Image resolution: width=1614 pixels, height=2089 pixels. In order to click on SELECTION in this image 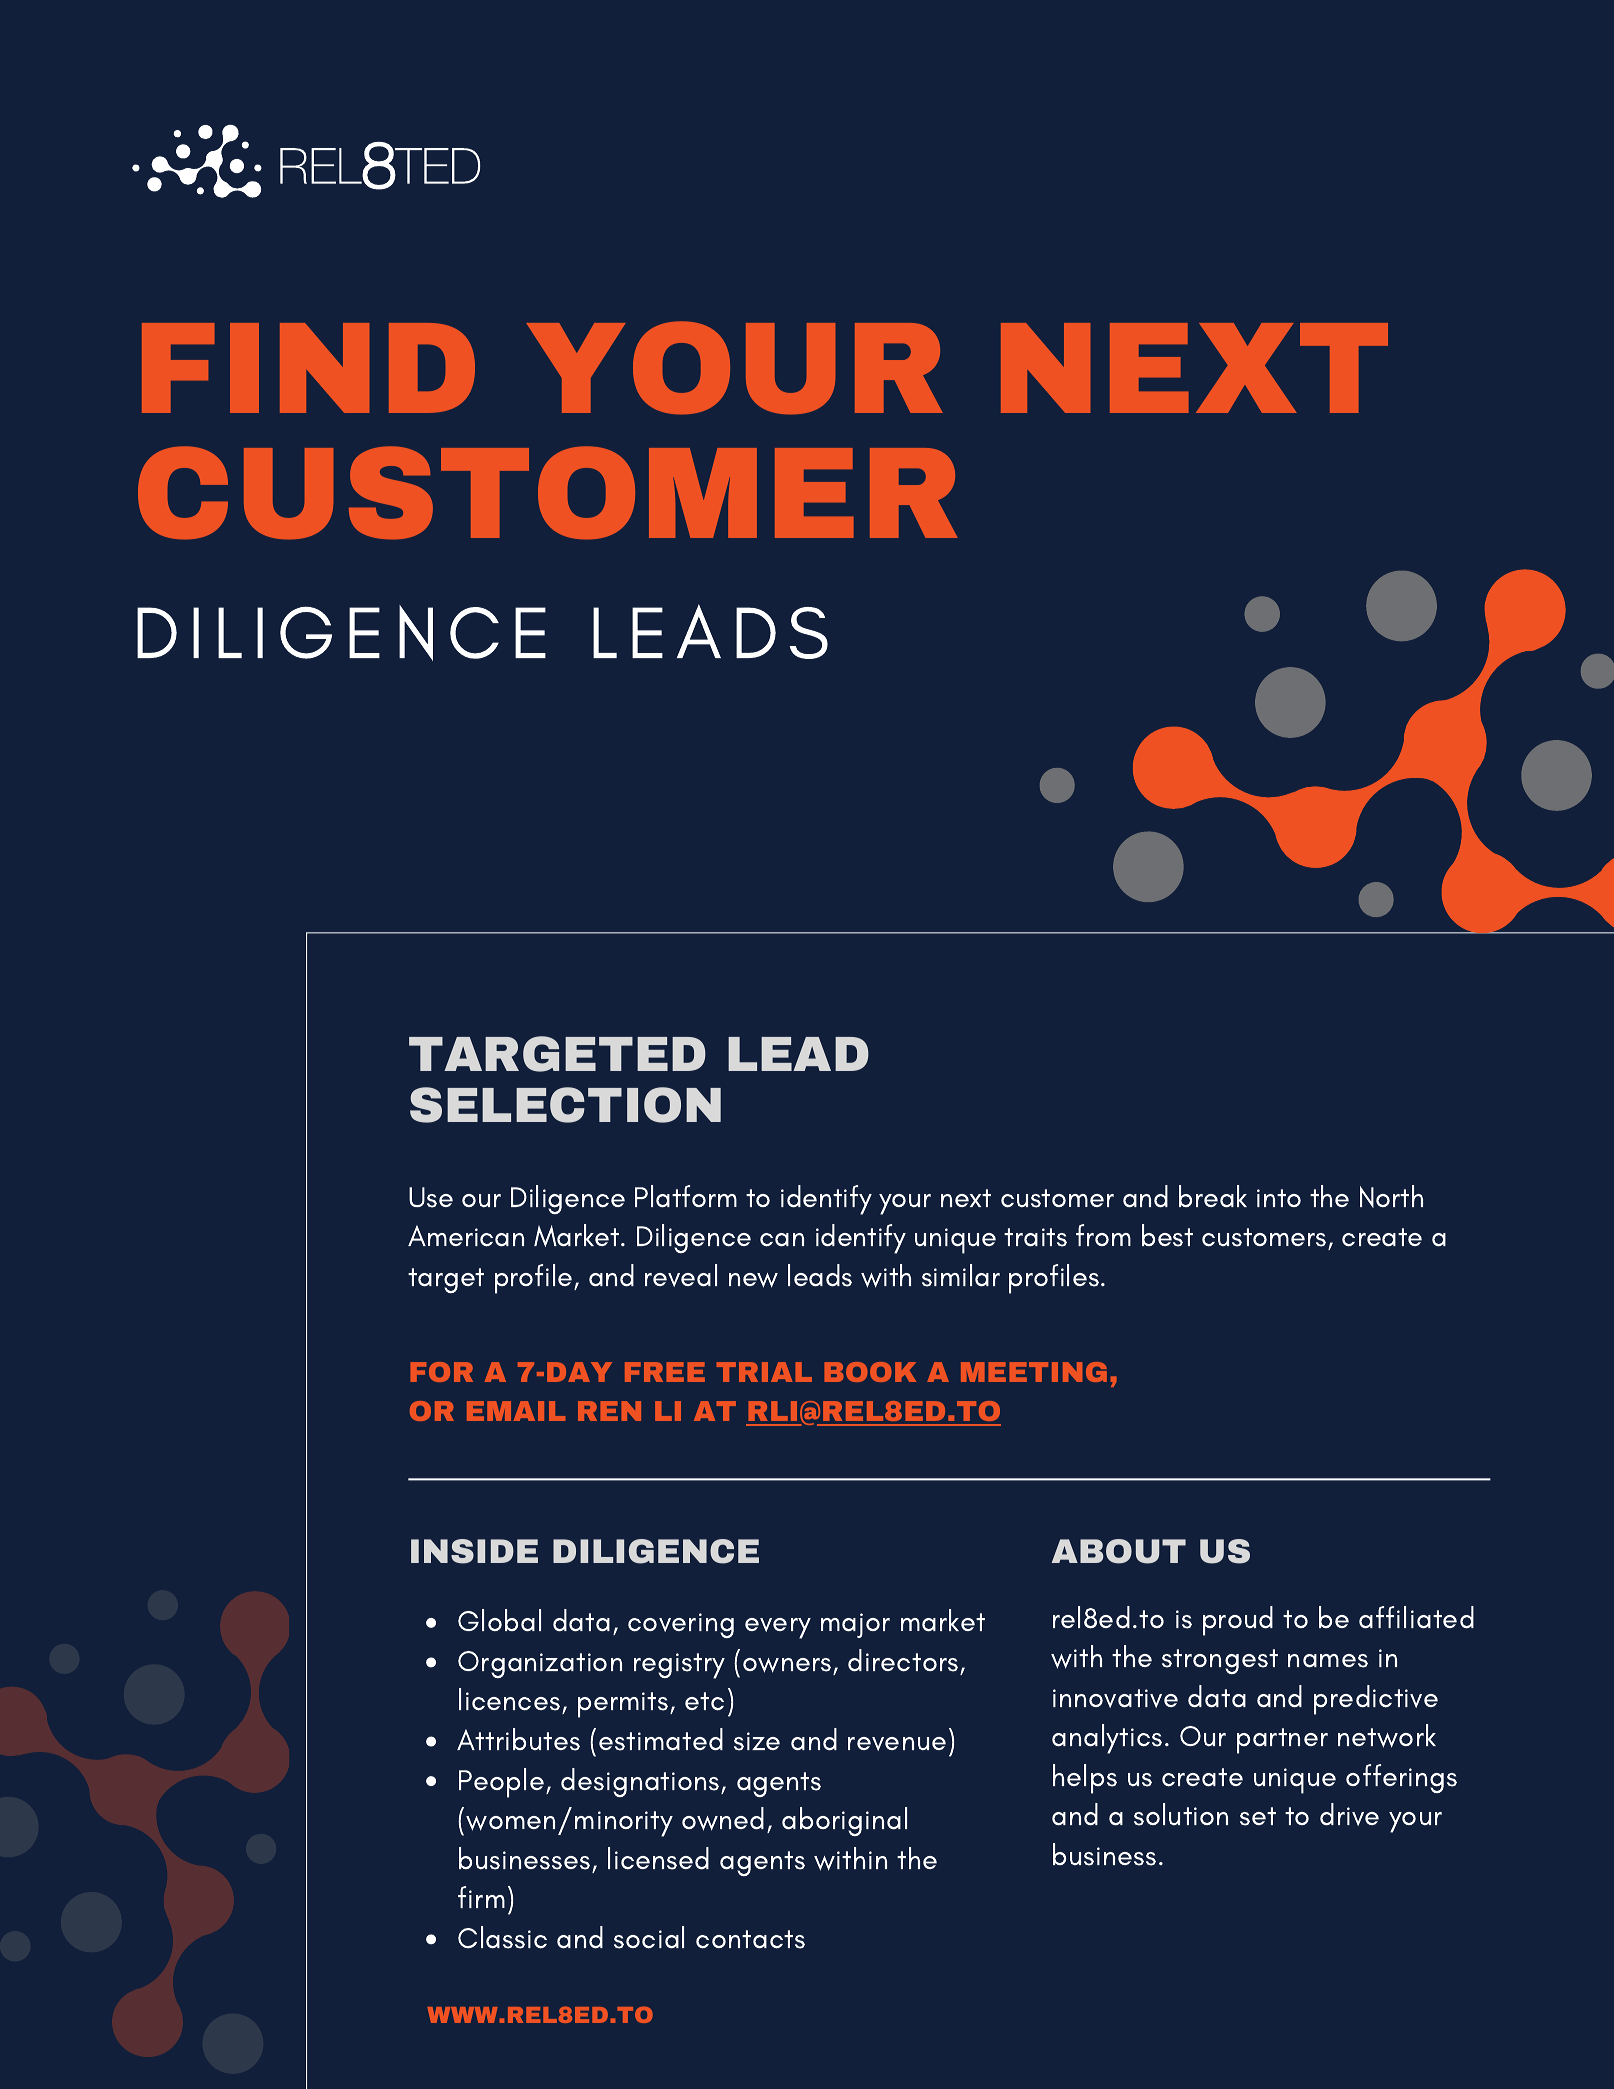, I will do `click(565, 1105)`.
